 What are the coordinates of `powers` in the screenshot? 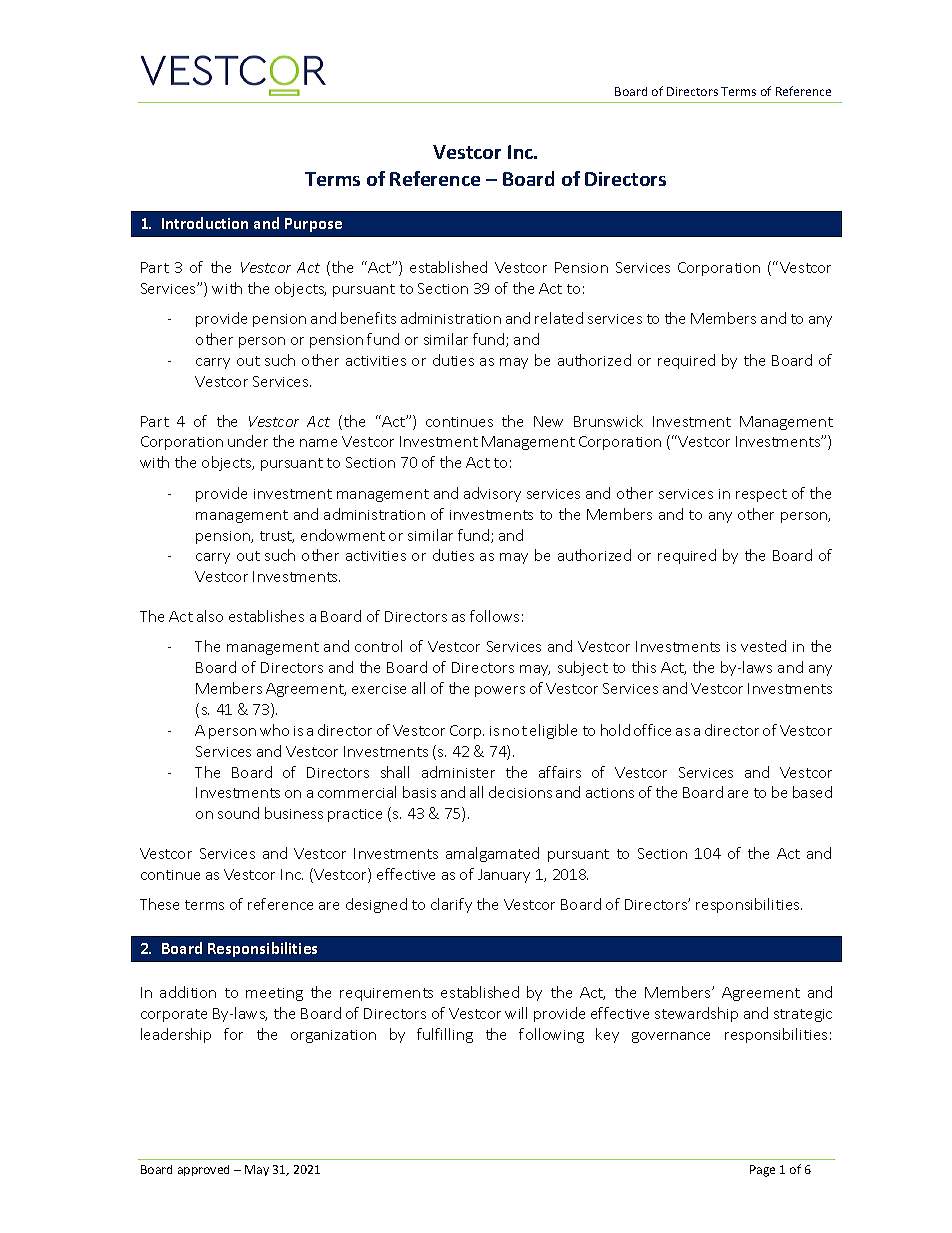 It's located at (500, 691).
